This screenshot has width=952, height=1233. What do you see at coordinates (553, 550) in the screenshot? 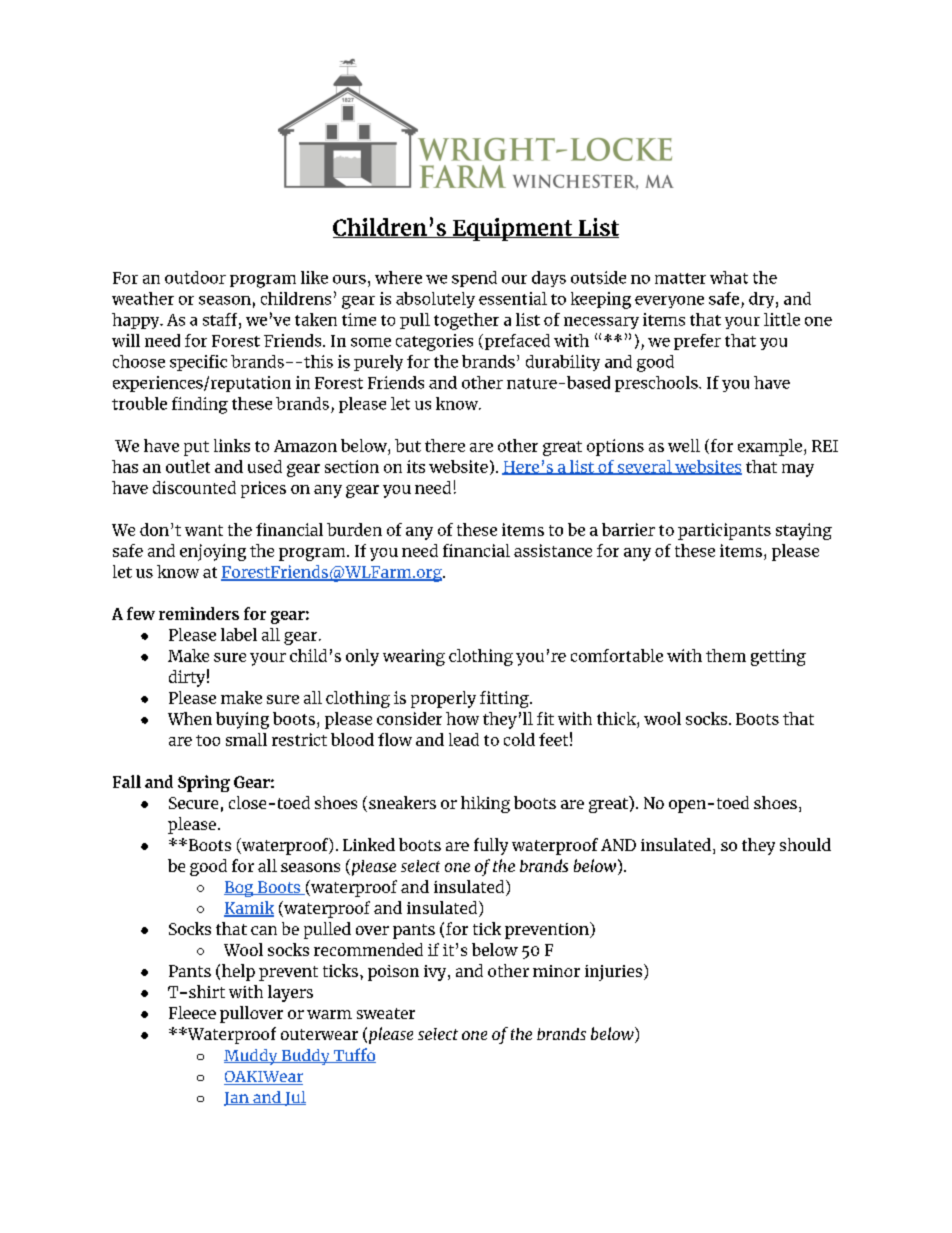
I see `assistance` at bounding box center [553, 550].
